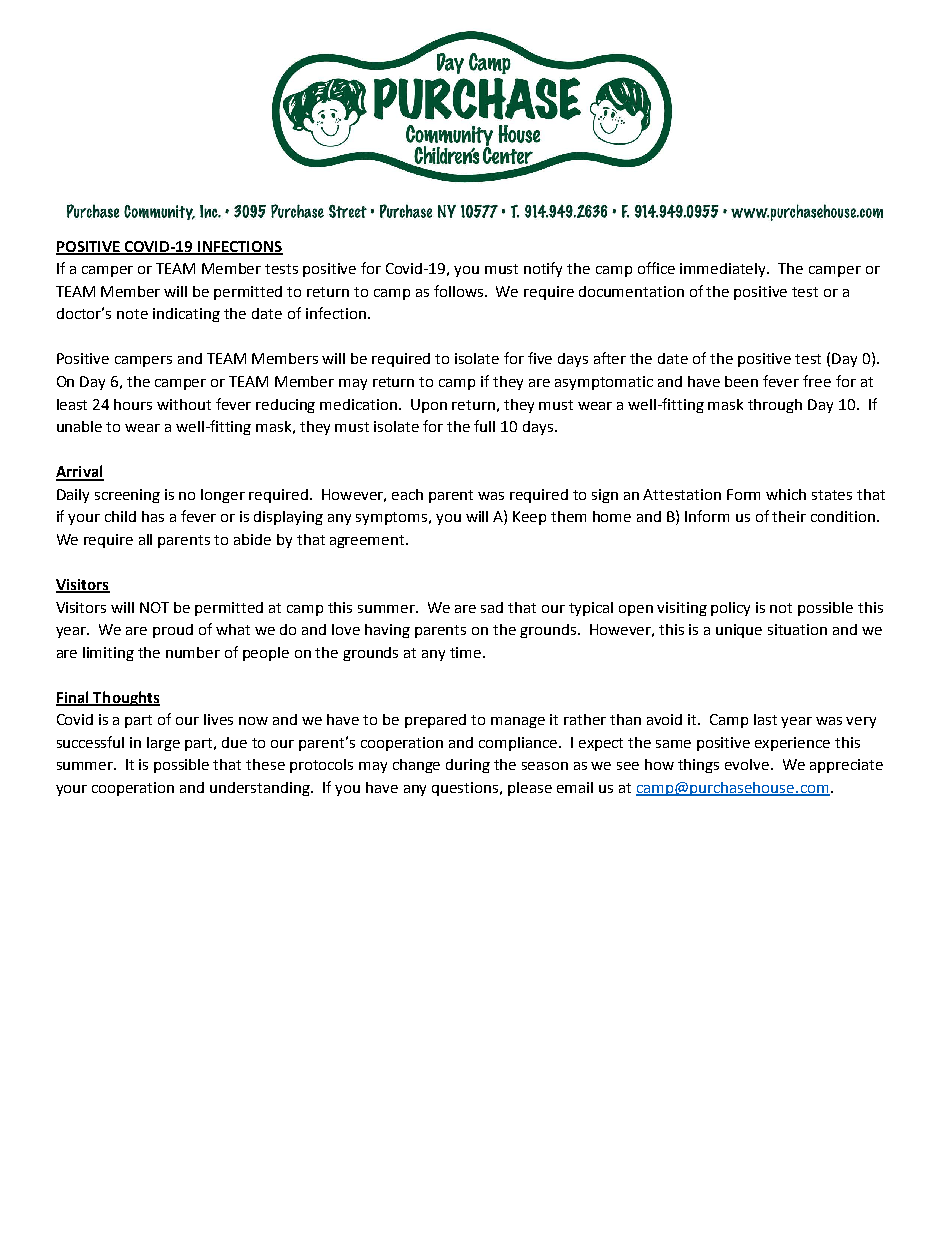  Describe the element at coordinates (468, 766) in the document. I see `during` at that location.
